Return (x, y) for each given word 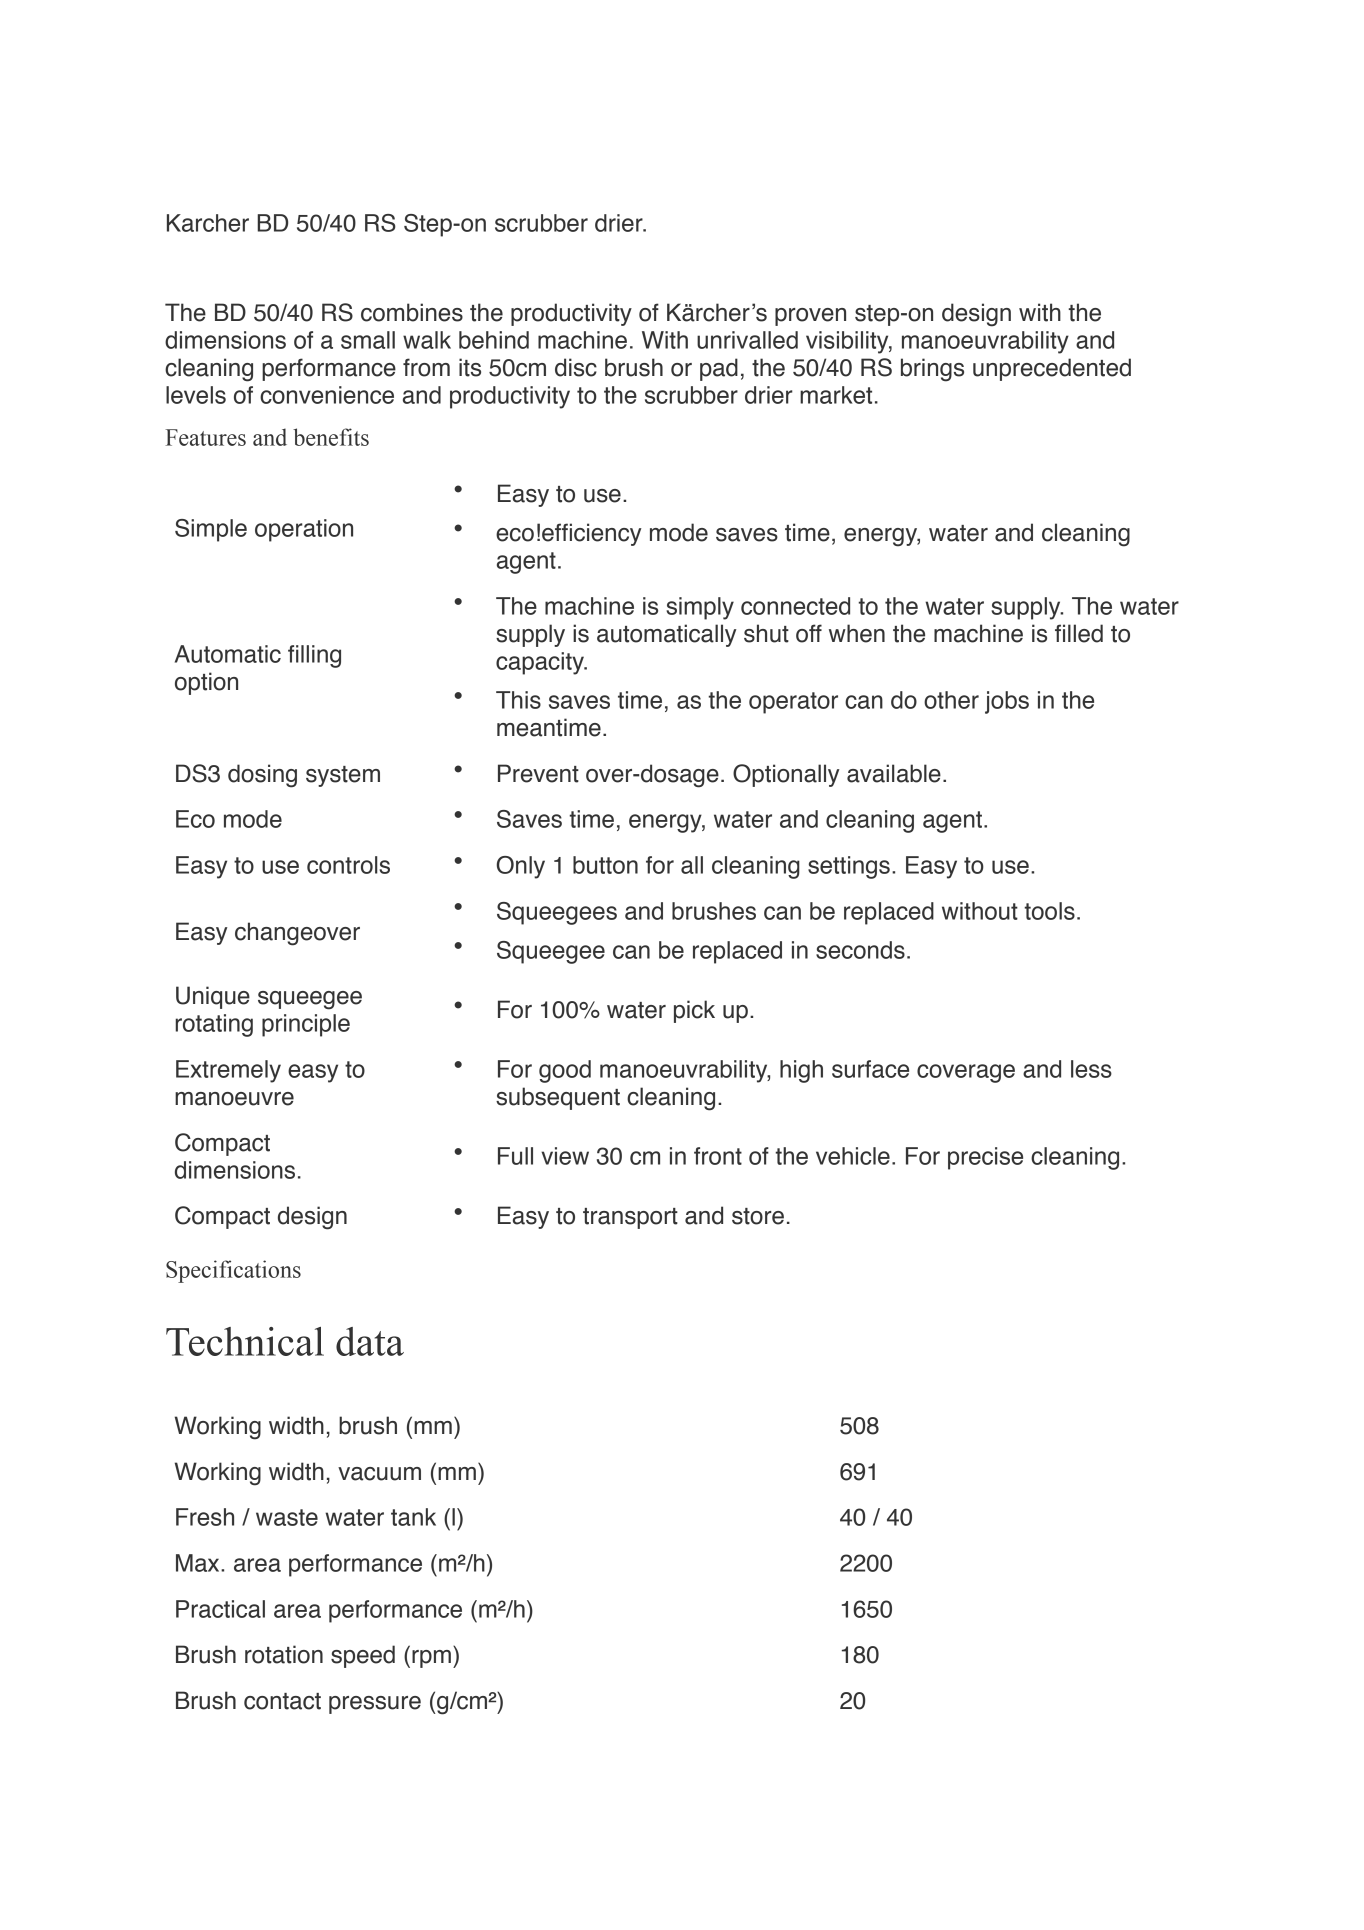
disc (576, 367)
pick (694, 1011)
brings (932, 370)
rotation (284, 1654)
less (1091, 1069)
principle (306, 1025)
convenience (327, 395)
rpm (431, 1659)
